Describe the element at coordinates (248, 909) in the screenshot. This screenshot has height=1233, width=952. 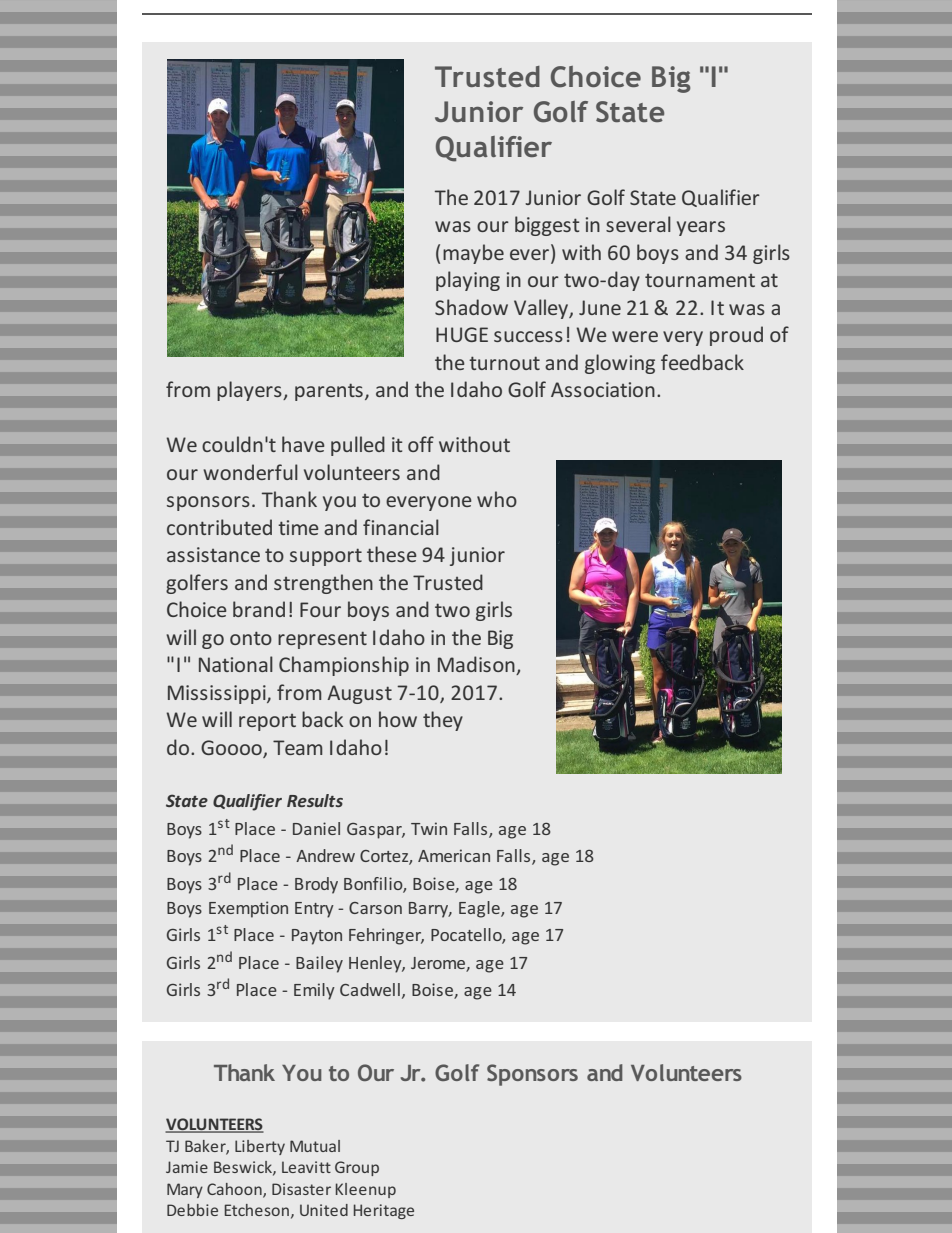
I see `Exemption` at that location.
